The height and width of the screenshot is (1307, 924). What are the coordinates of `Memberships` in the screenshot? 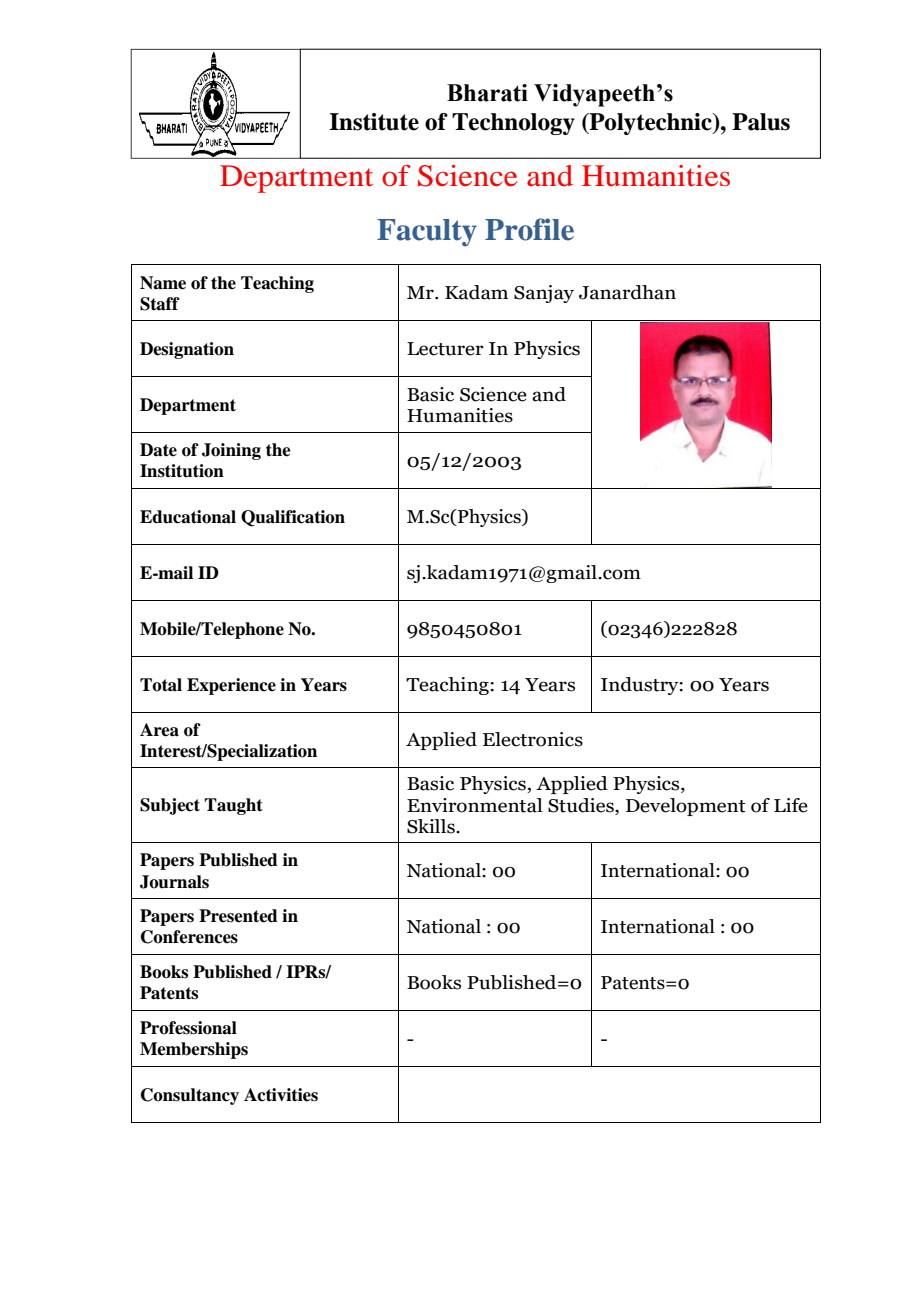 It's located at (194, 1050).
